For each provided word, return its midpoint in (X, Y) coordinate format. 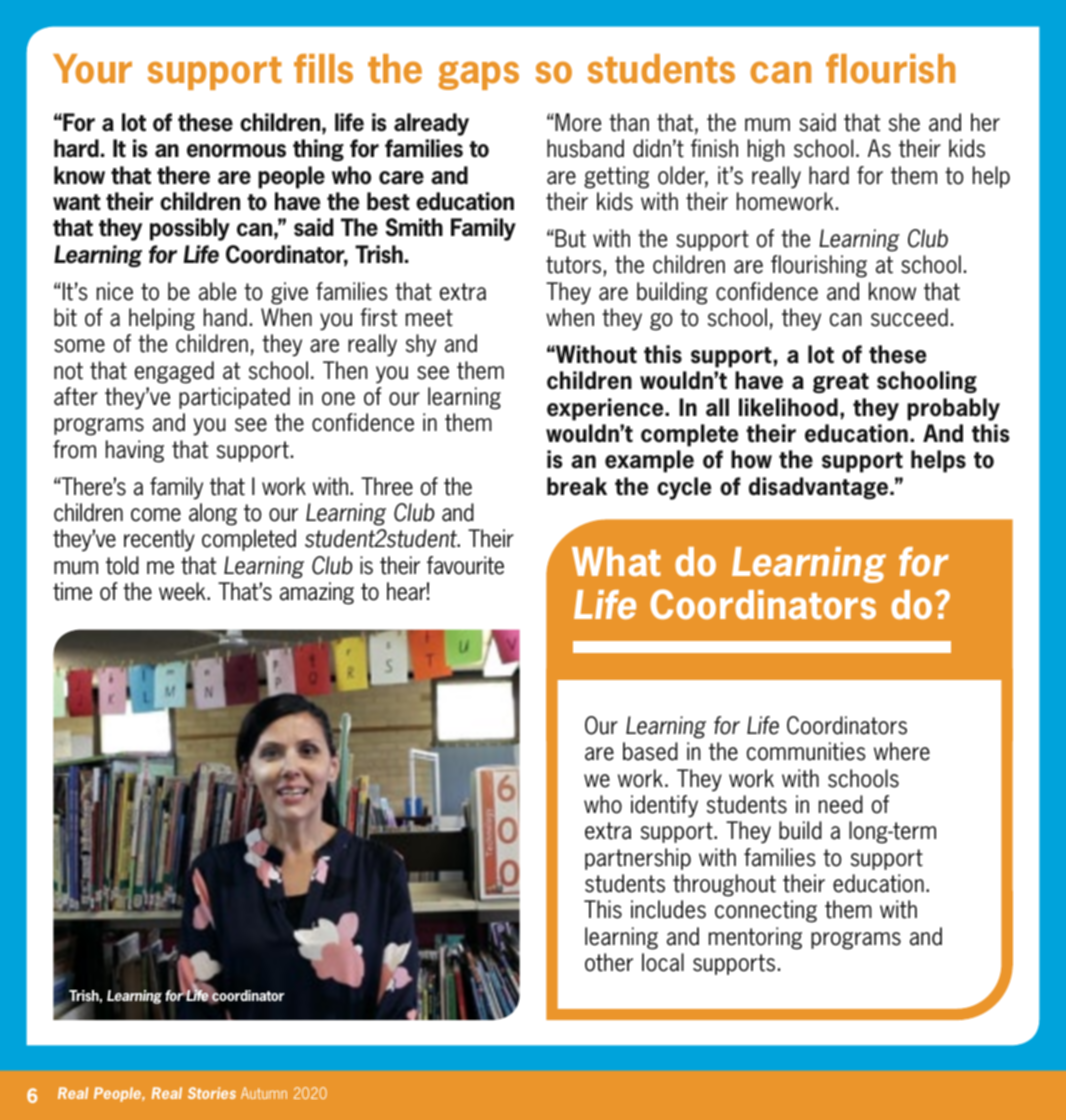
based (650, 751)
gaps (478, 75)
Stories (212, 1093)
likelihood (788, 407)
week (183, 591)
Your (92, 68)
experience (606, 409)
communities (806, 751)
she (904, 122)
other (609, 962)
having (135, 451)
